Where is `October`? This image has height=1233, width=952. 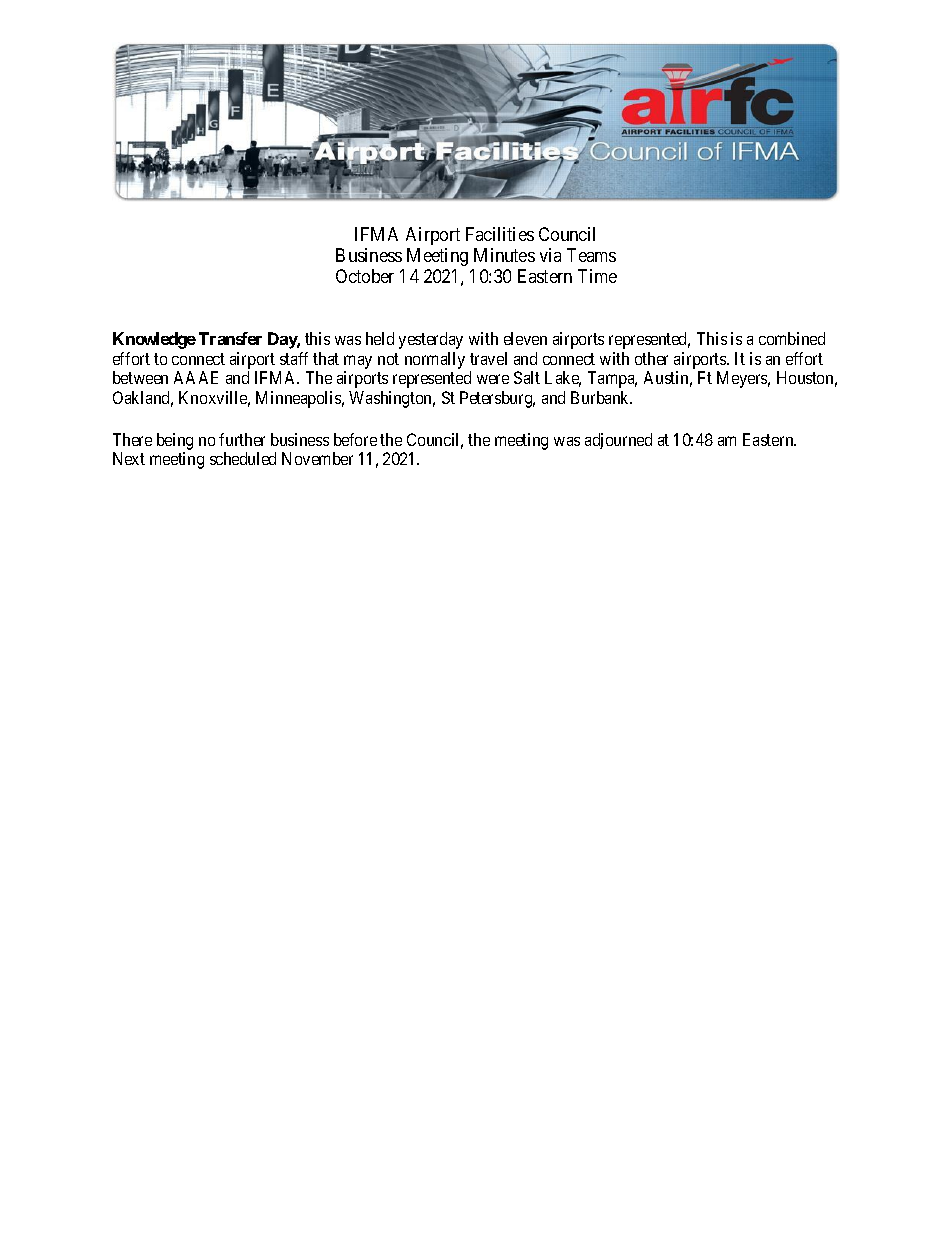
October is located at coordinates (365, 276).
